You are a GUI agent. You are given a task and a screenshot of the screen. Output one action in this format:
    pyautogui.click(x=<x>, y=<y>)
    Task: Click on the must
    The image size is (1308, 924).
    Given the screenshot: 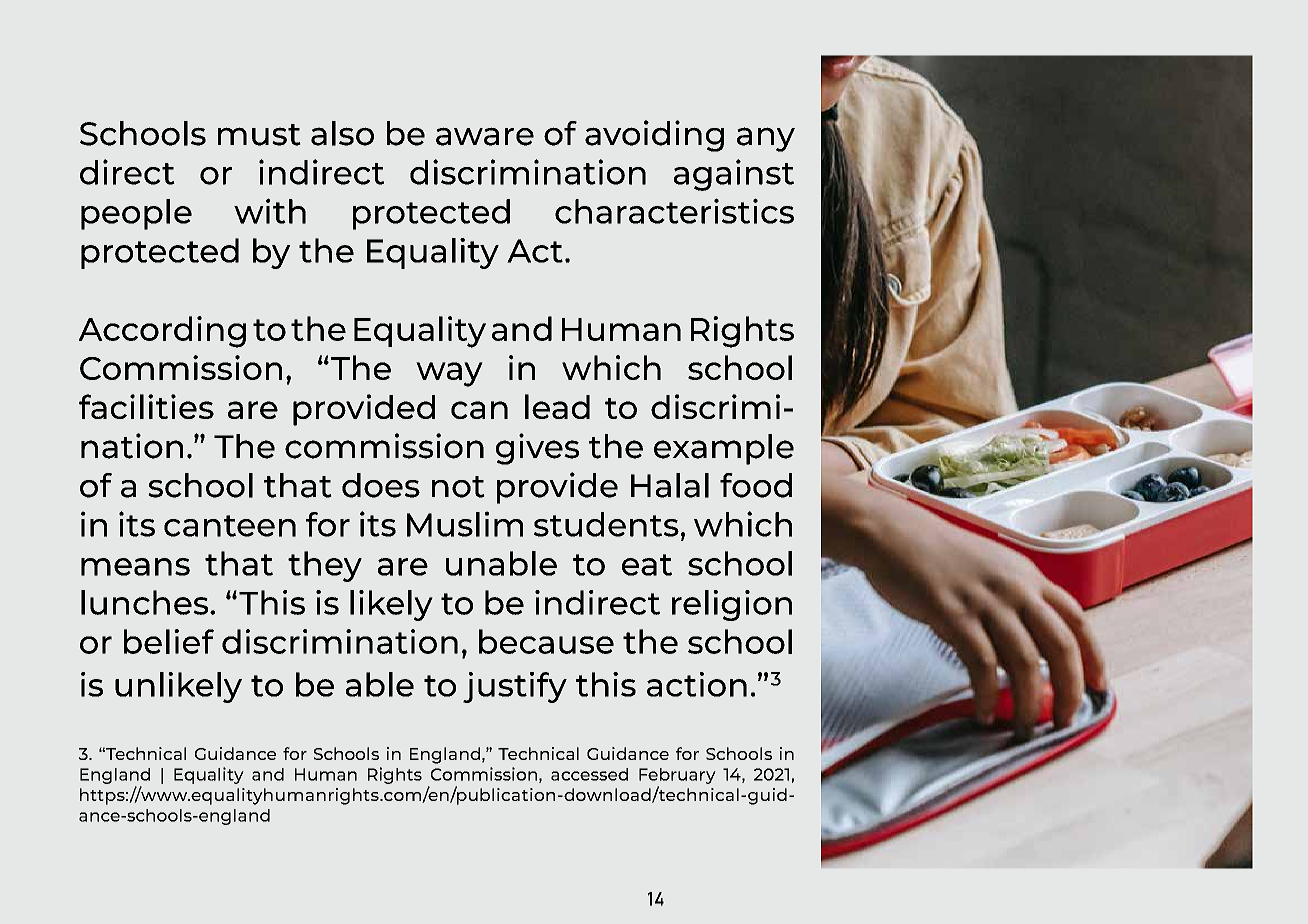 What is the action you would take?
    pyautogui.click(x=259, y=135)
